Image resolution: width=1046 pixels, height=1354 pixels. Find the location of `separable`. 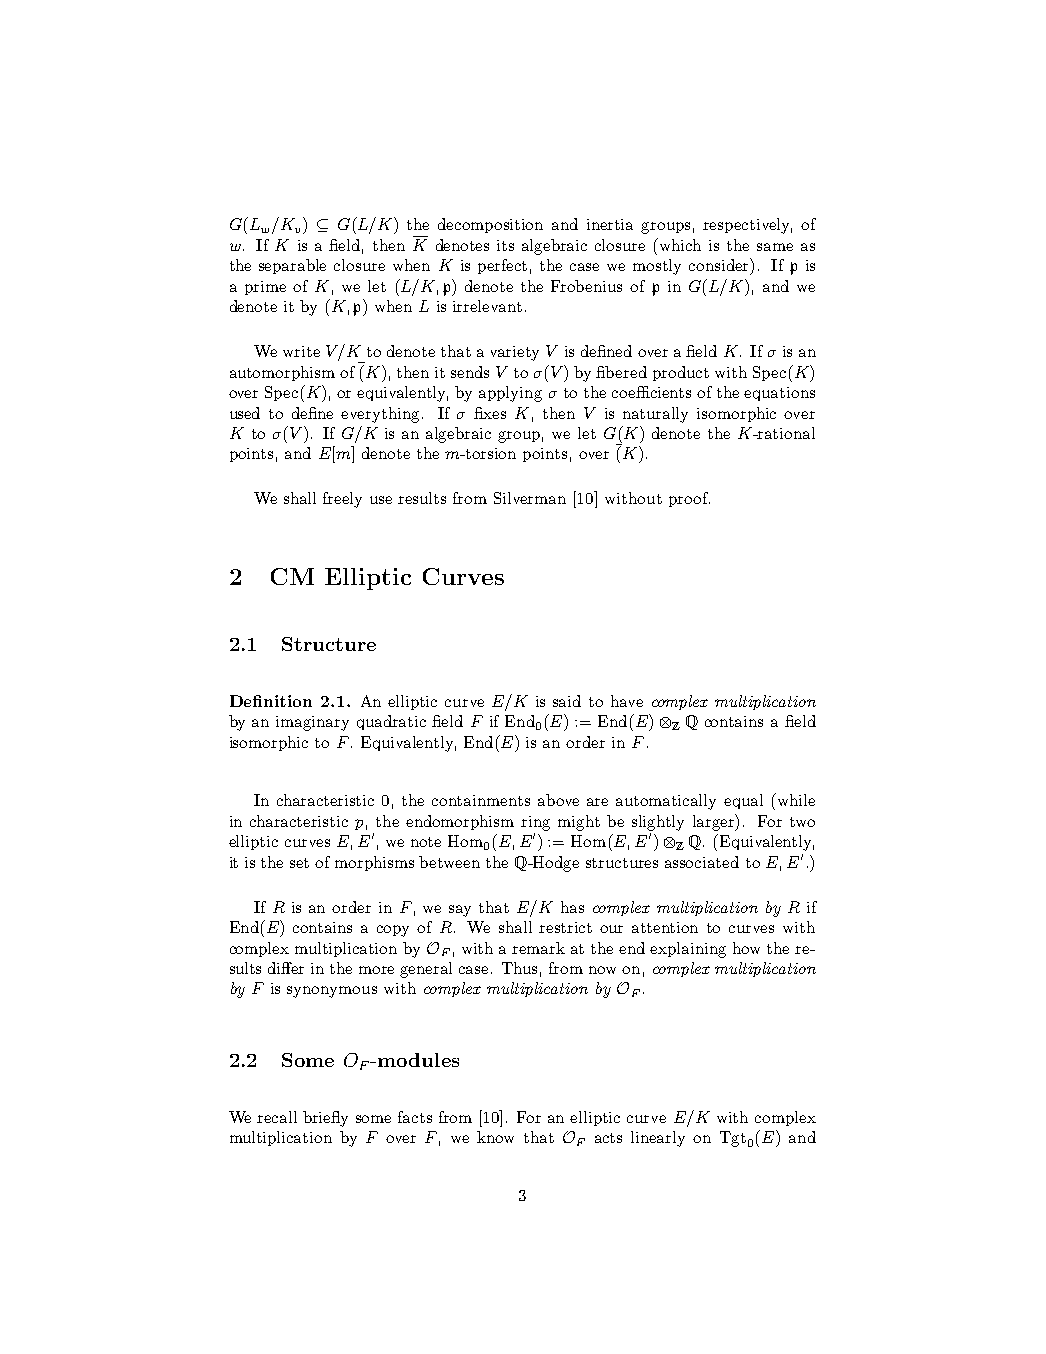

separable is located at coordinates (292, 266).
